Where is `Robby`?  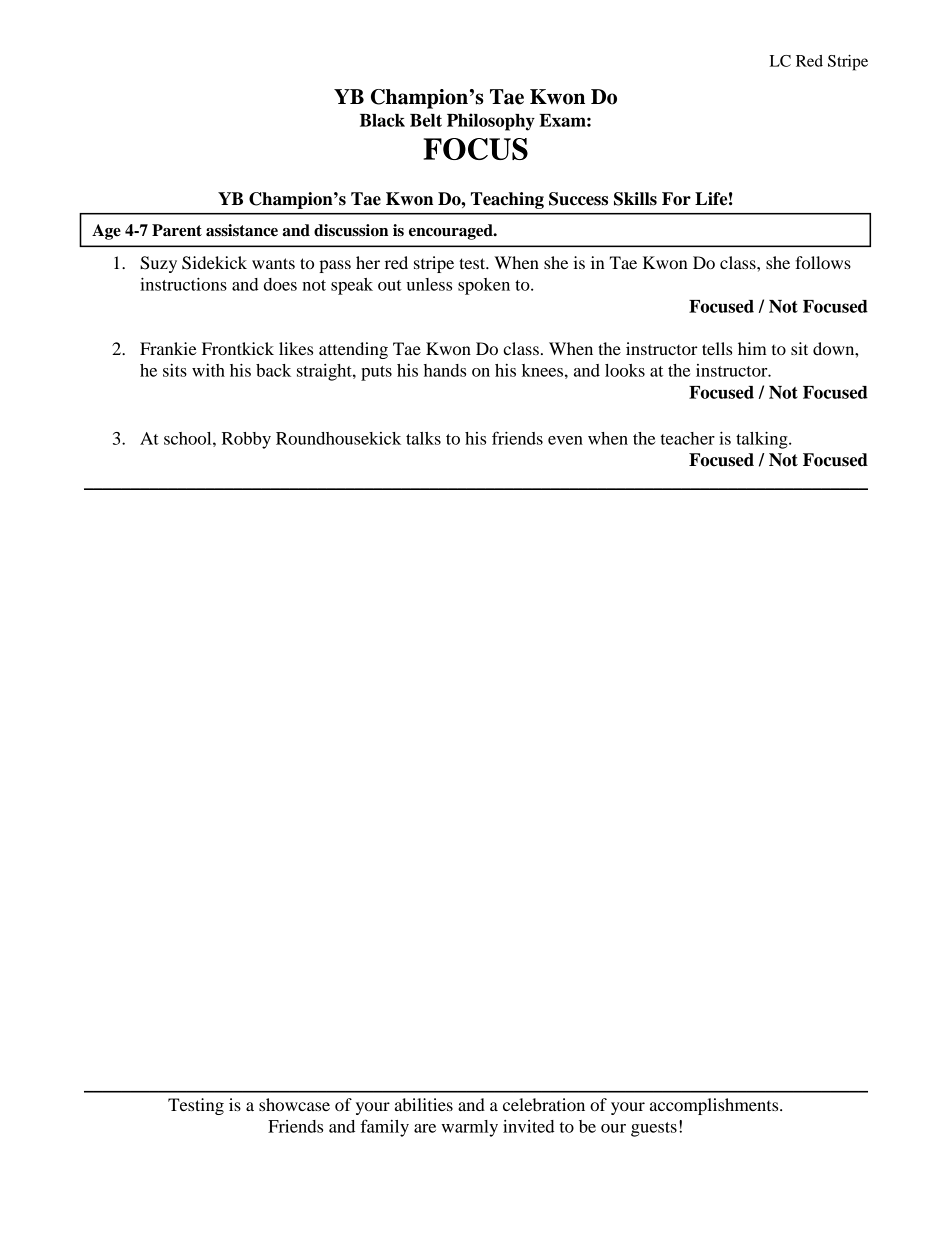 Robby is located at coordinates (246, 440).
